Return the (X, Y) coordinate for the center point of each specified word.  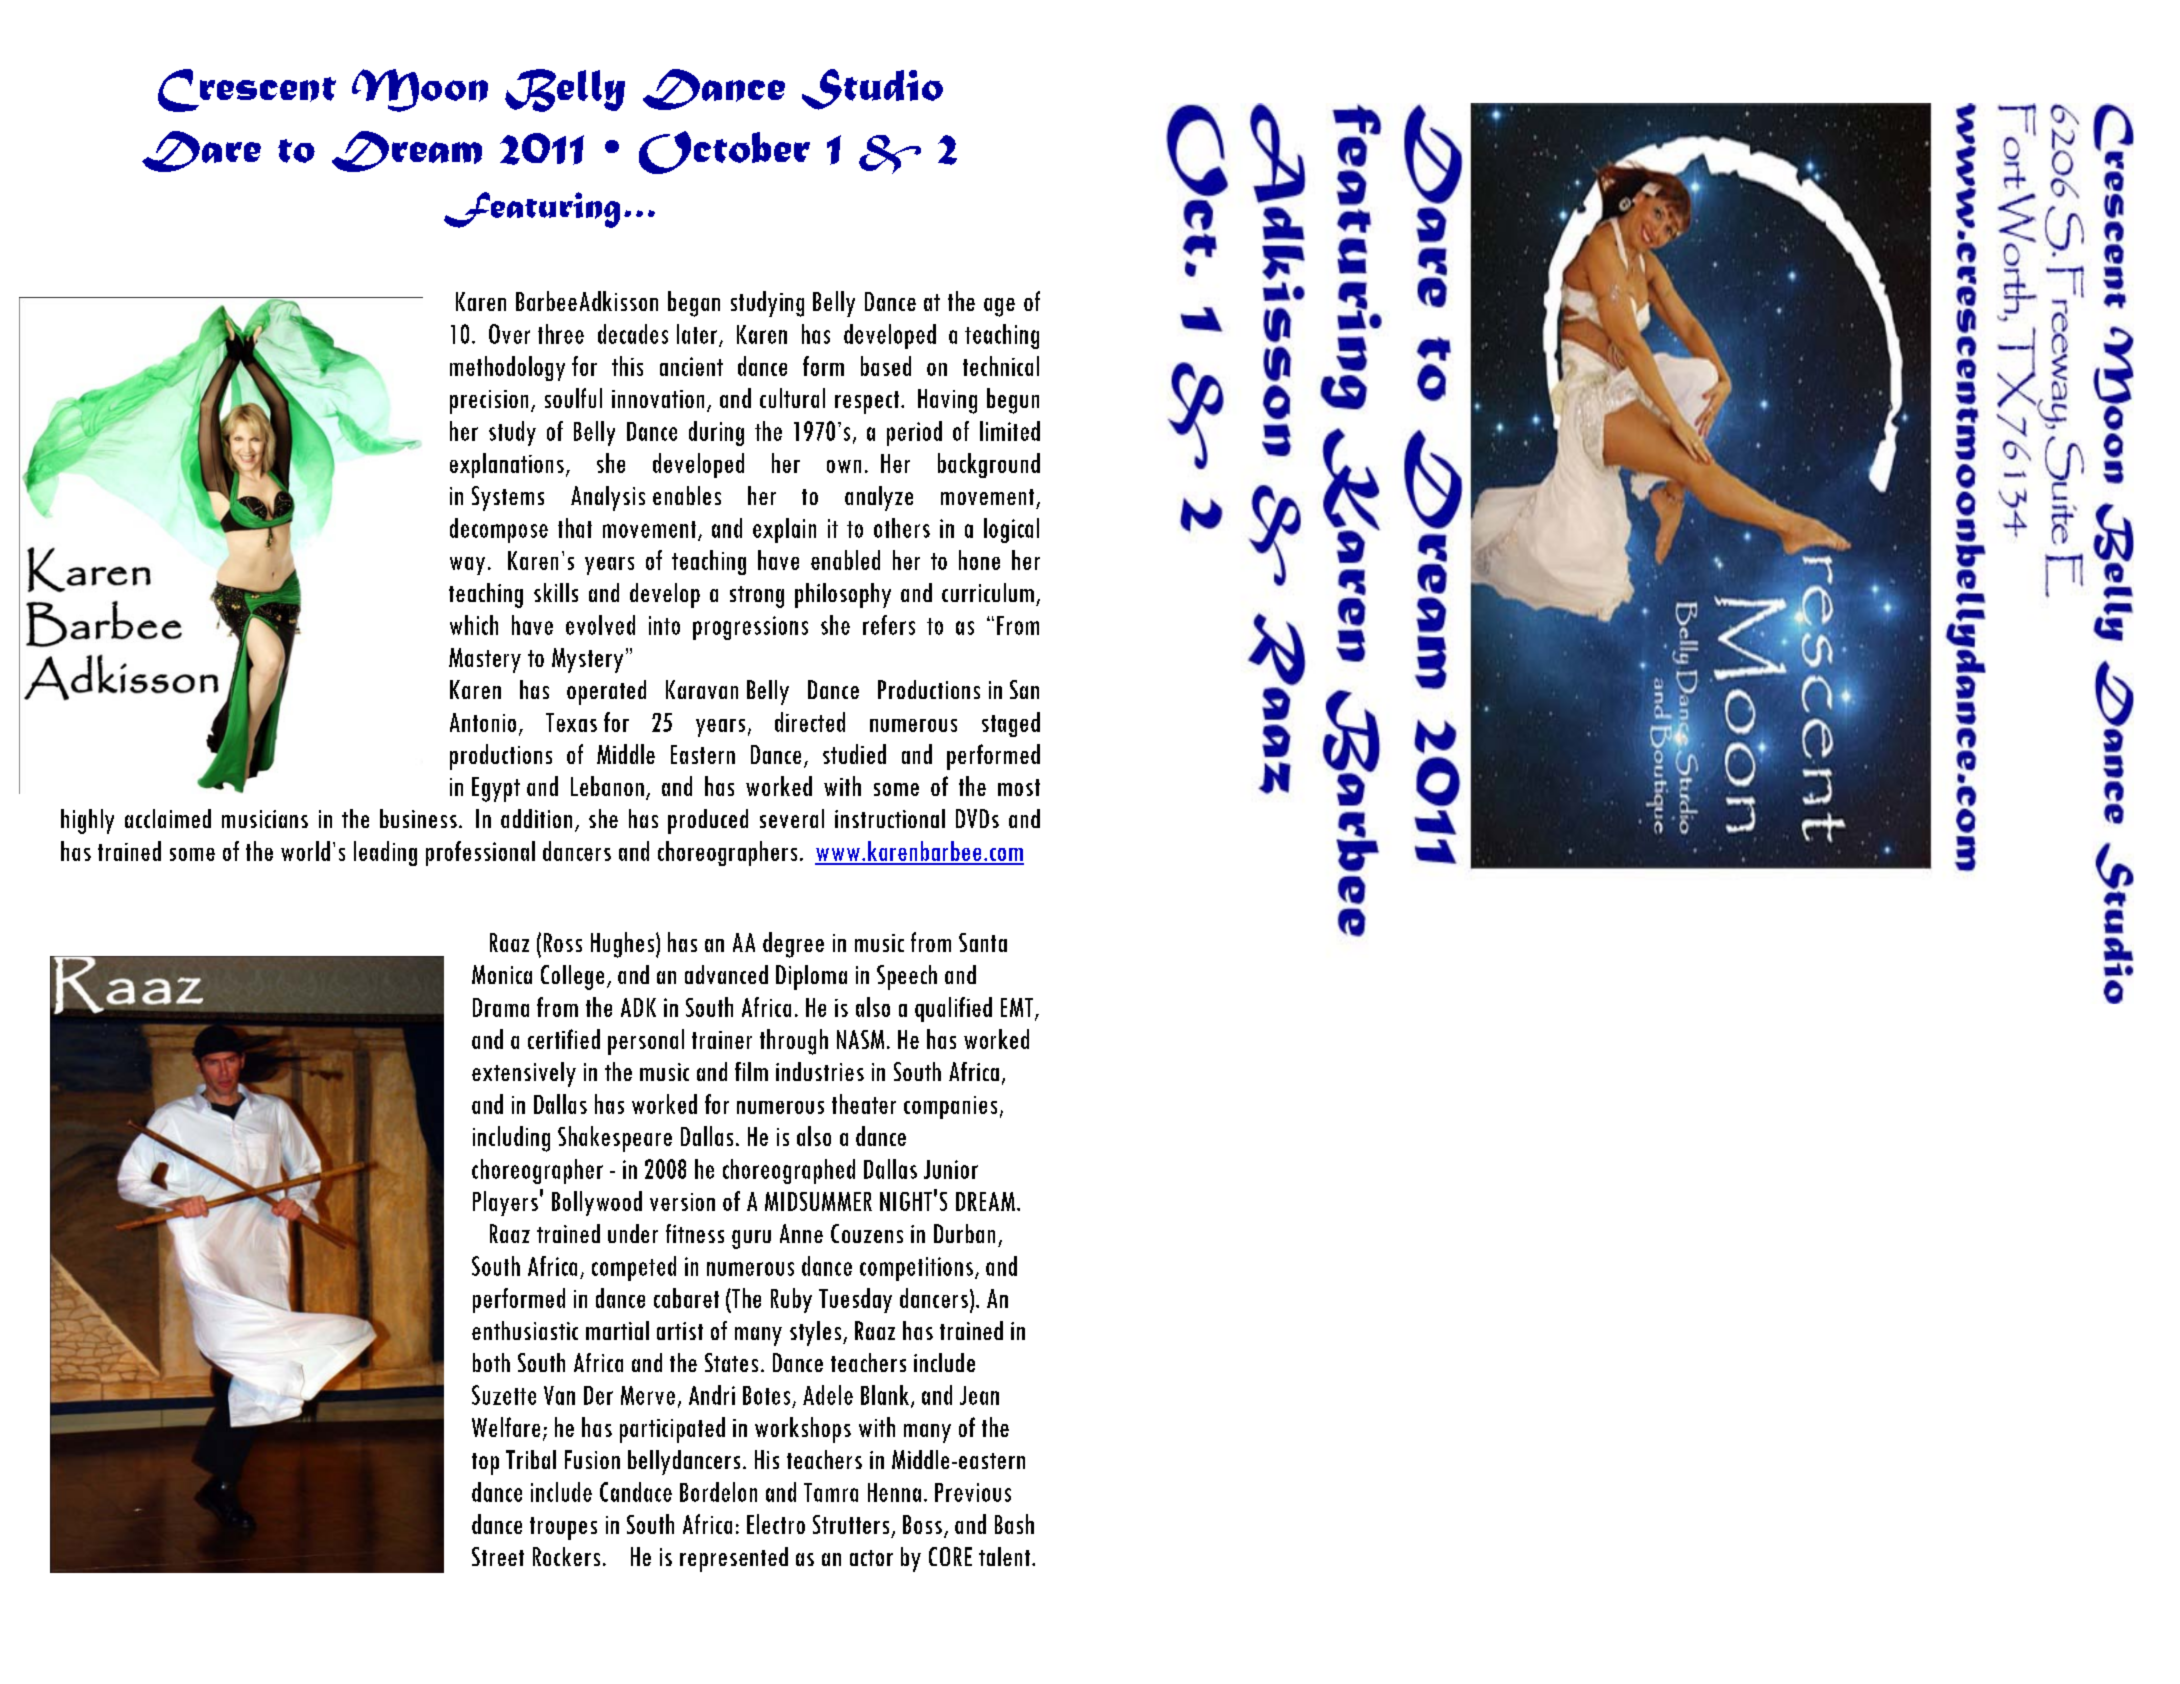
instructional (890, 818)
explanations (507, 465)
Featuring (532, 210)
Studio (872, 89)
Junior (951, 1169)
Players (505, 1203)
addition (536, 818)
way (467, 566)
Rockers (566, 1556)
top (485, 1464)
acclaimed (168, 818)
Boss (922, 1524)
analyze (879, 498)
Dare (201, 151)
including (511, 1139)
